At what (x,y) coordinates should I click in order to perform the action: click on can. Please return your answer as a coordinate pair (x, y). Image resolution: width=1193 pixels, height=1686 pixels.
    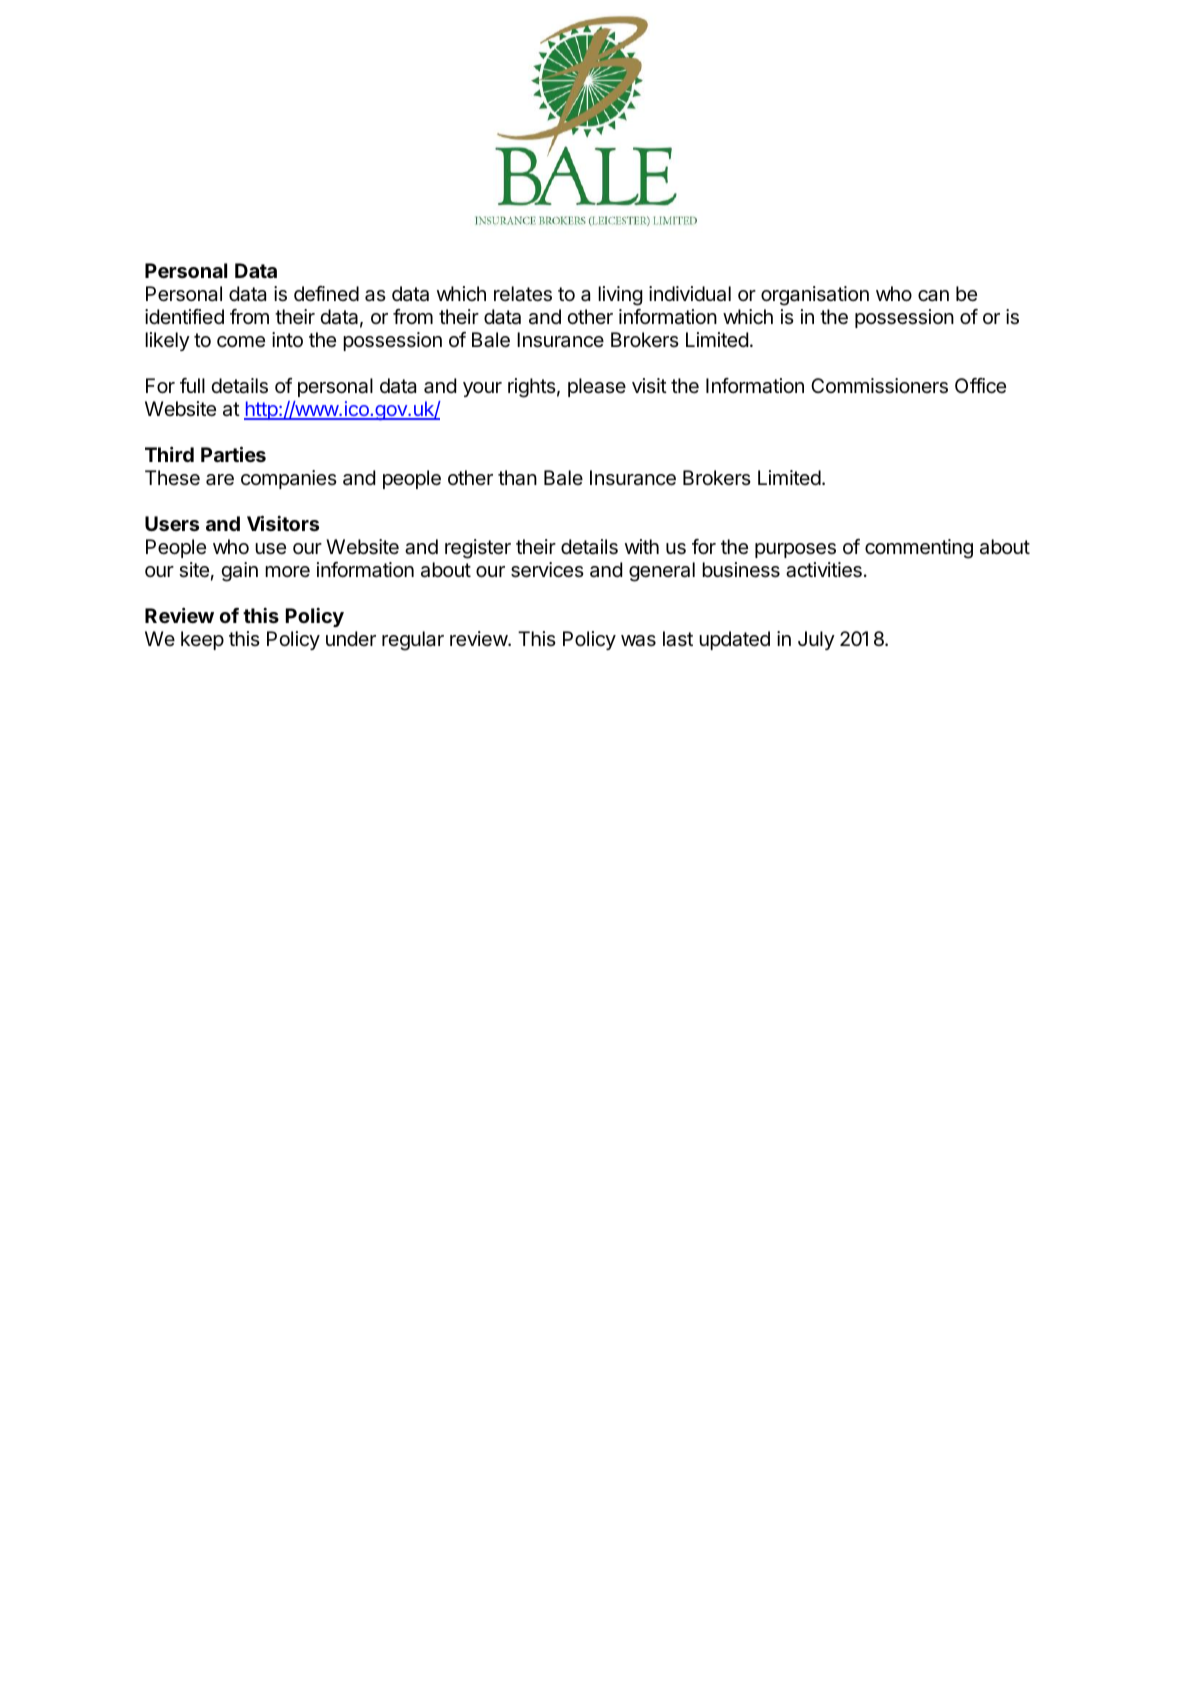
    Looking at the image, I should click on (933, 296).
